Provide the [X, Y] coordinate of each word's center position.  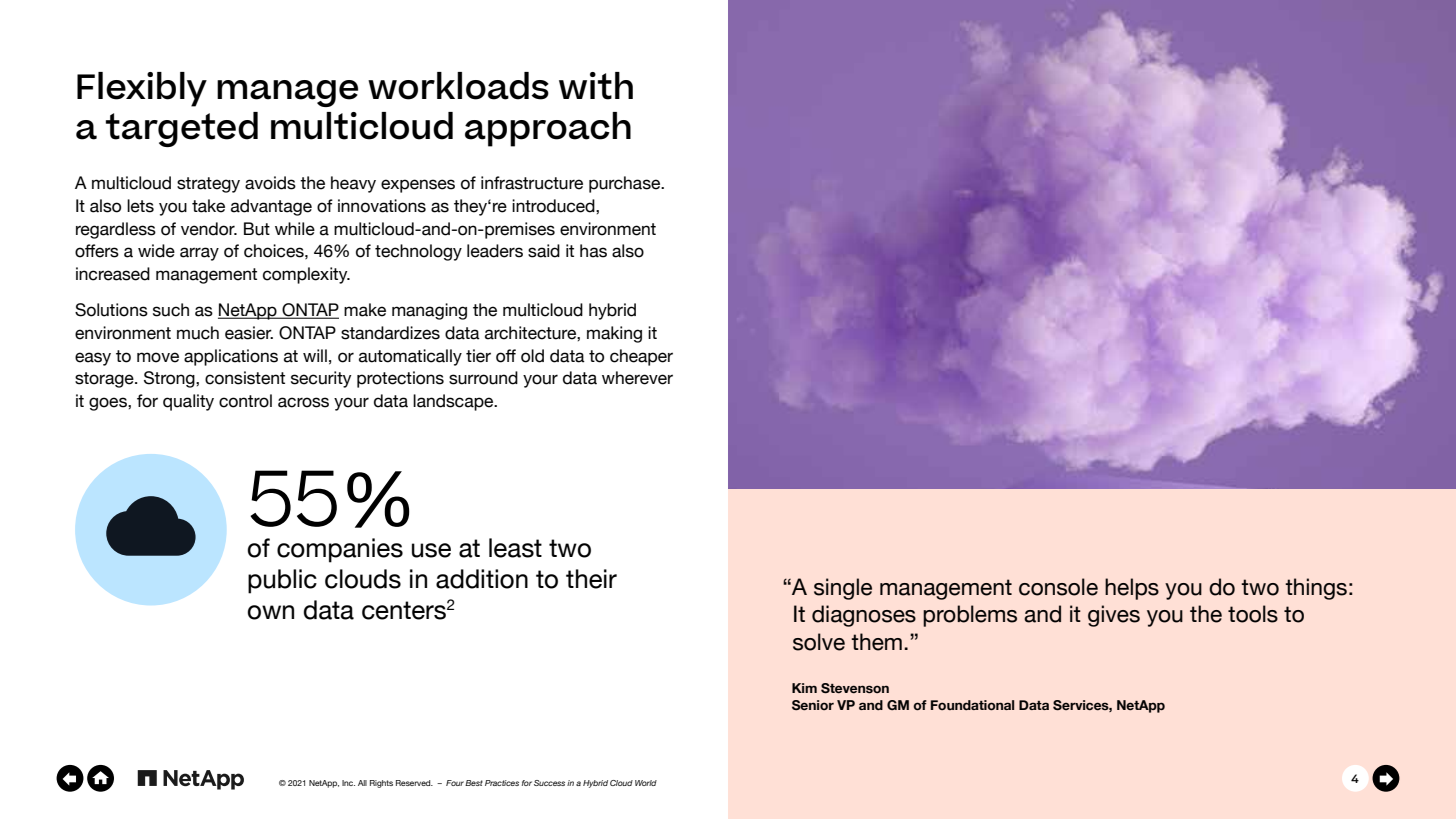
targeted [182, 129]
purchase [626, 184]
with [596, 86]
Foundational [972, 705]
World [646, 783]
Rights [381, 784]
